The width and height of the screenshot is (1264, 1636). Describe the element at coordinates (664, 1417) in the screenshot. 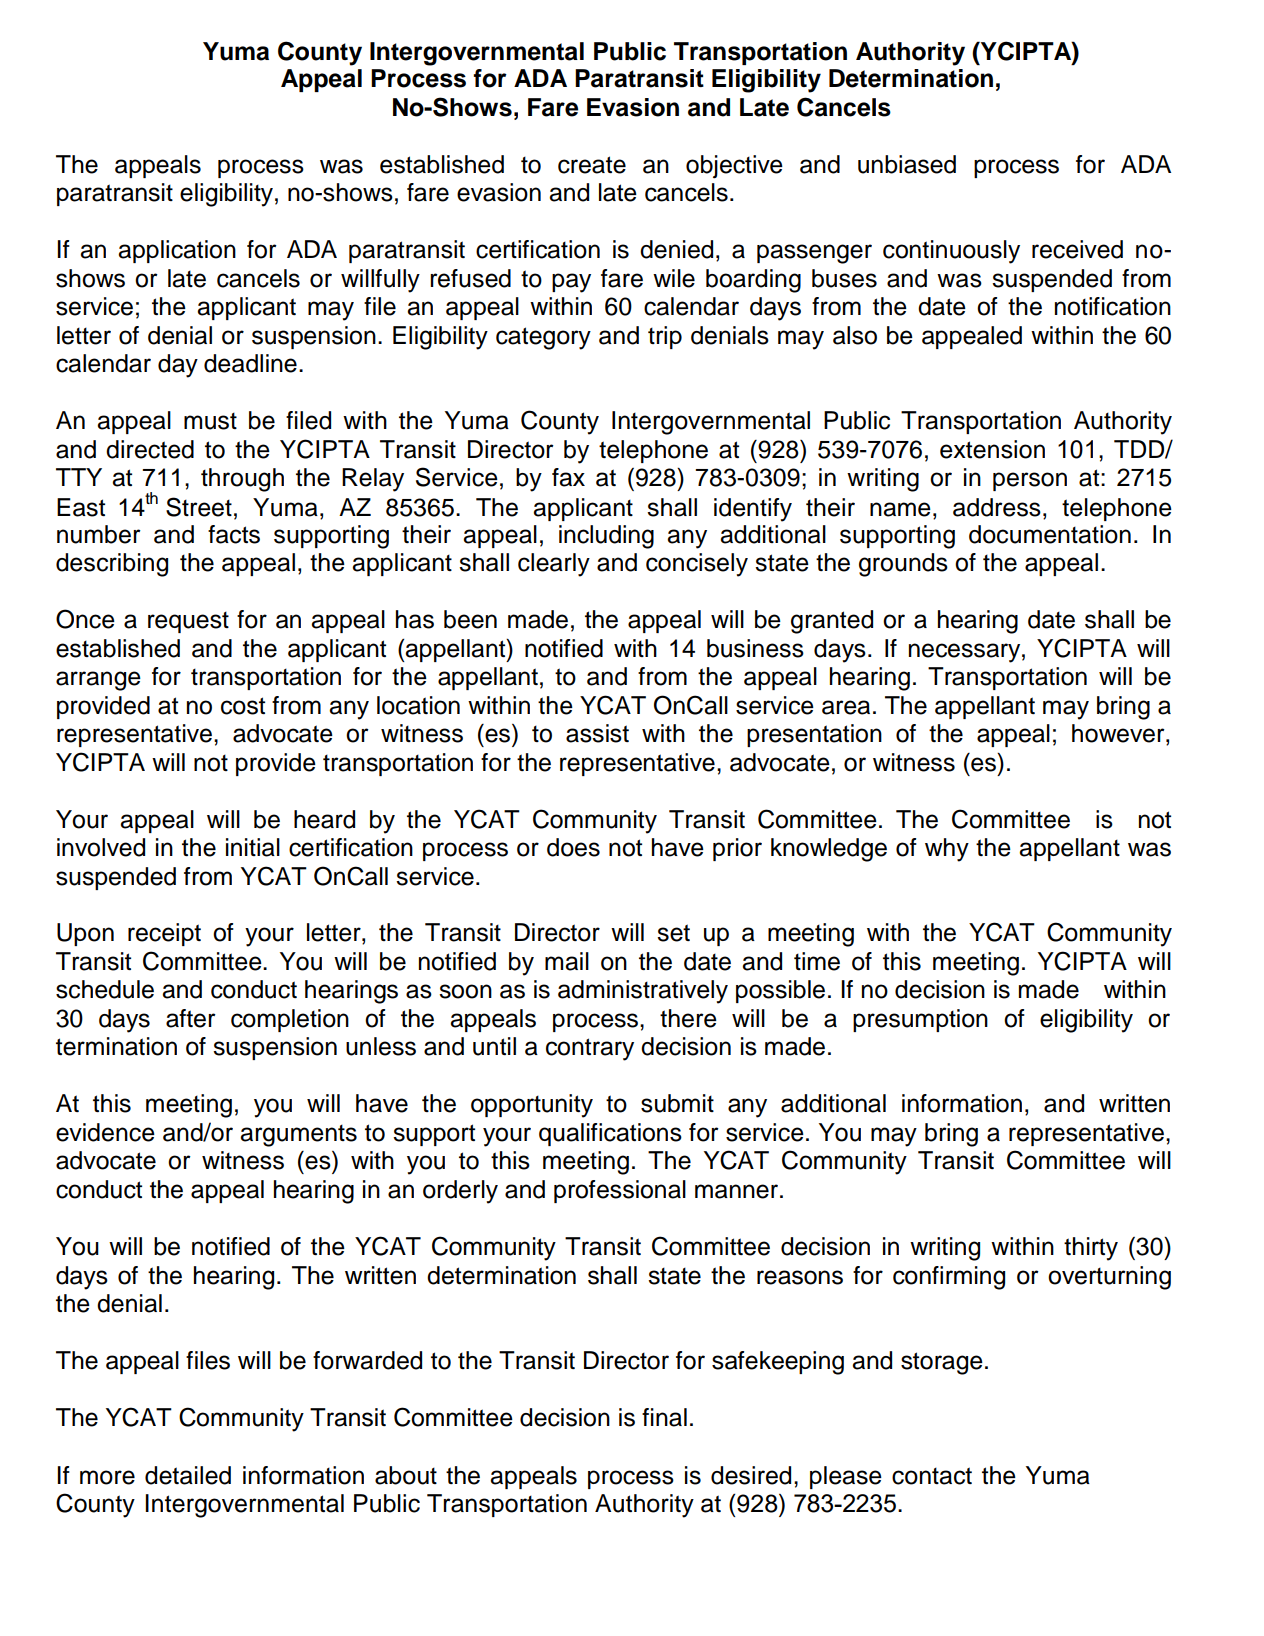

I see `final` at that location.
